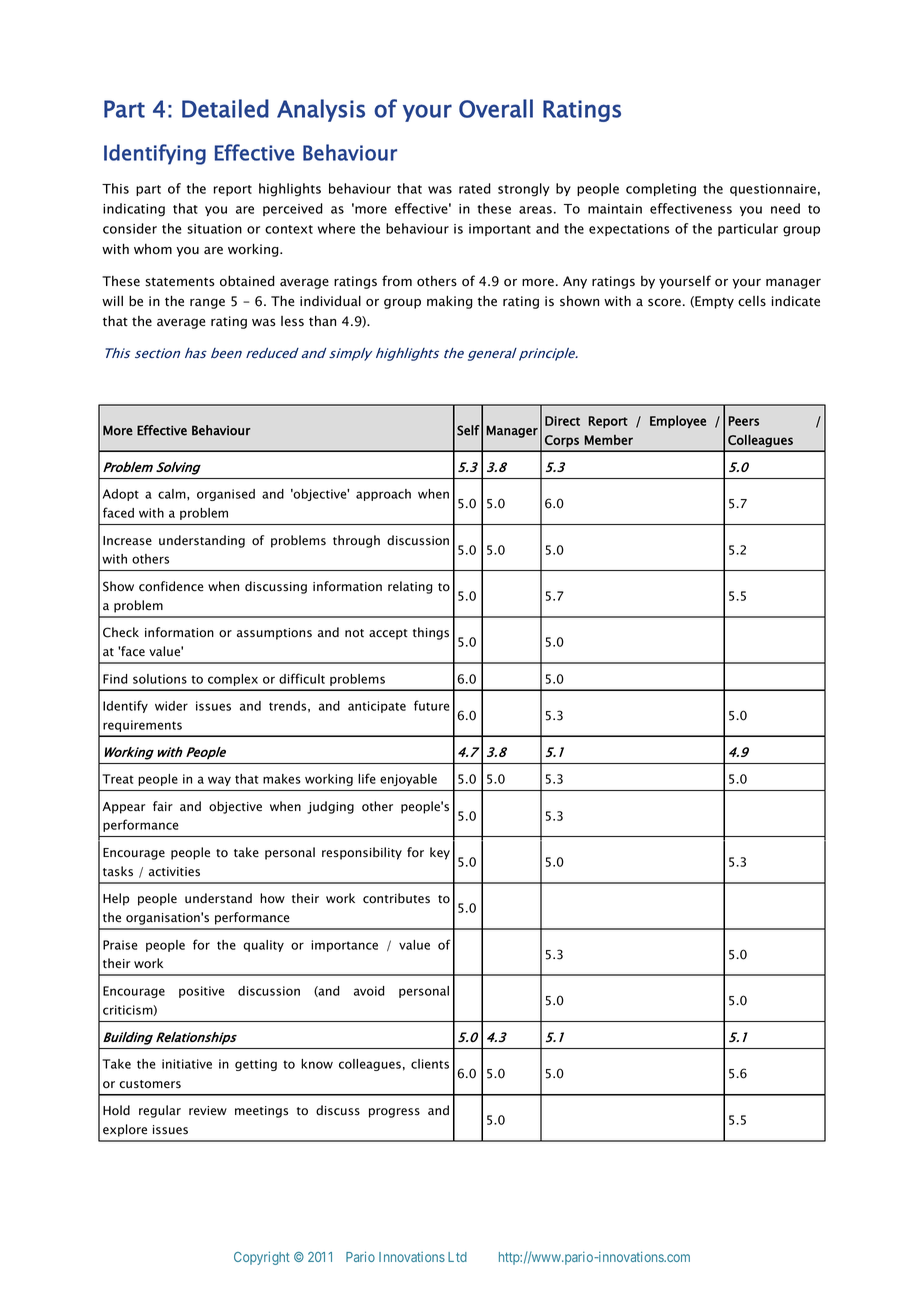 Image resolution: width=924 pixels, height=1303 pixels. I want to click on Peers, so click(744, 421).
